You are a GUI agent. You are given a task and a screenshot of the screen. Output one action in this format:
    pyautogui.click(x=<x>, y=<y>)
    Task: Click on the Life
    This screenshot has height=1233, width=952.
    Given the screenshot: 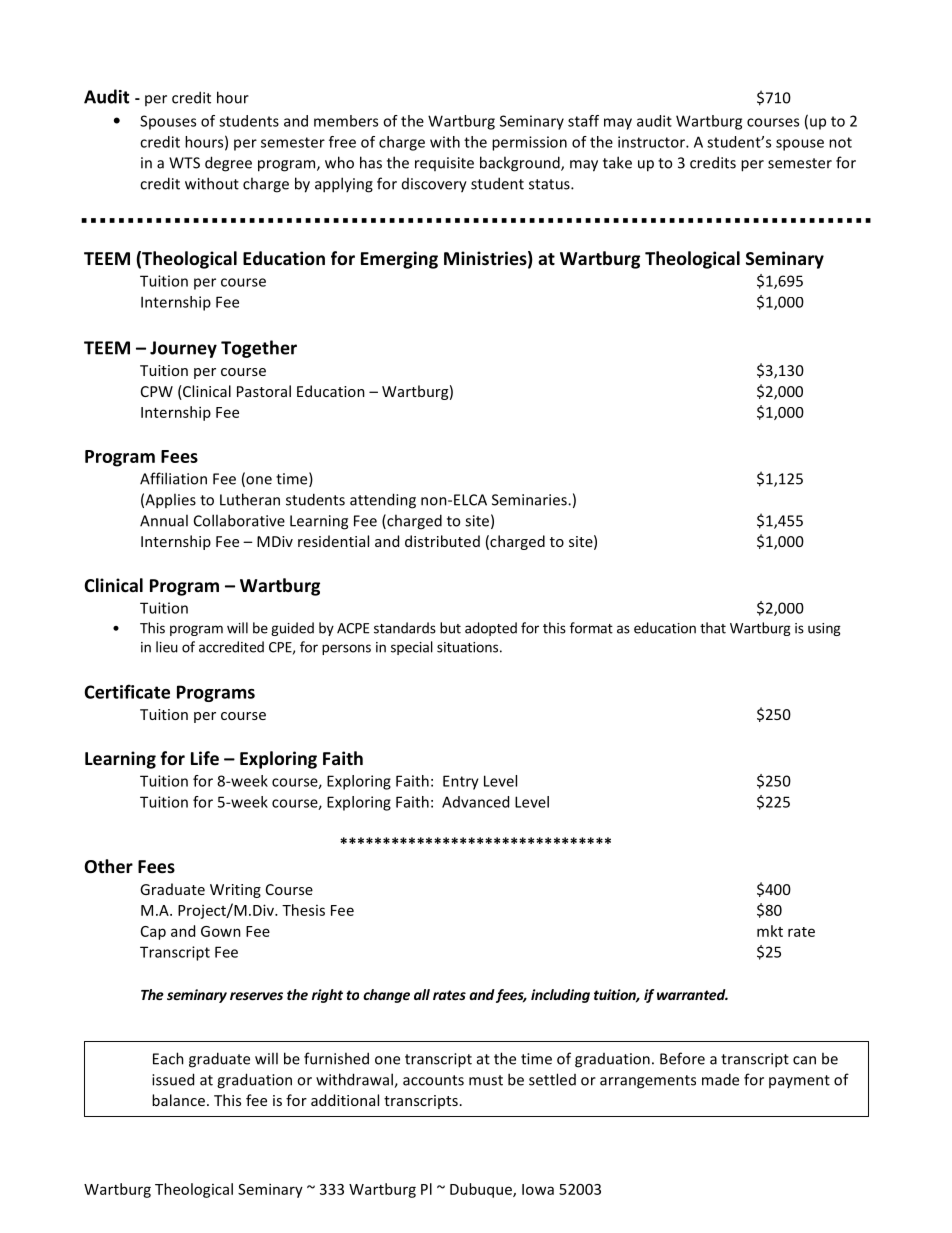 What is the action you would take?
    pyautogui.click(x=205, y=758)
